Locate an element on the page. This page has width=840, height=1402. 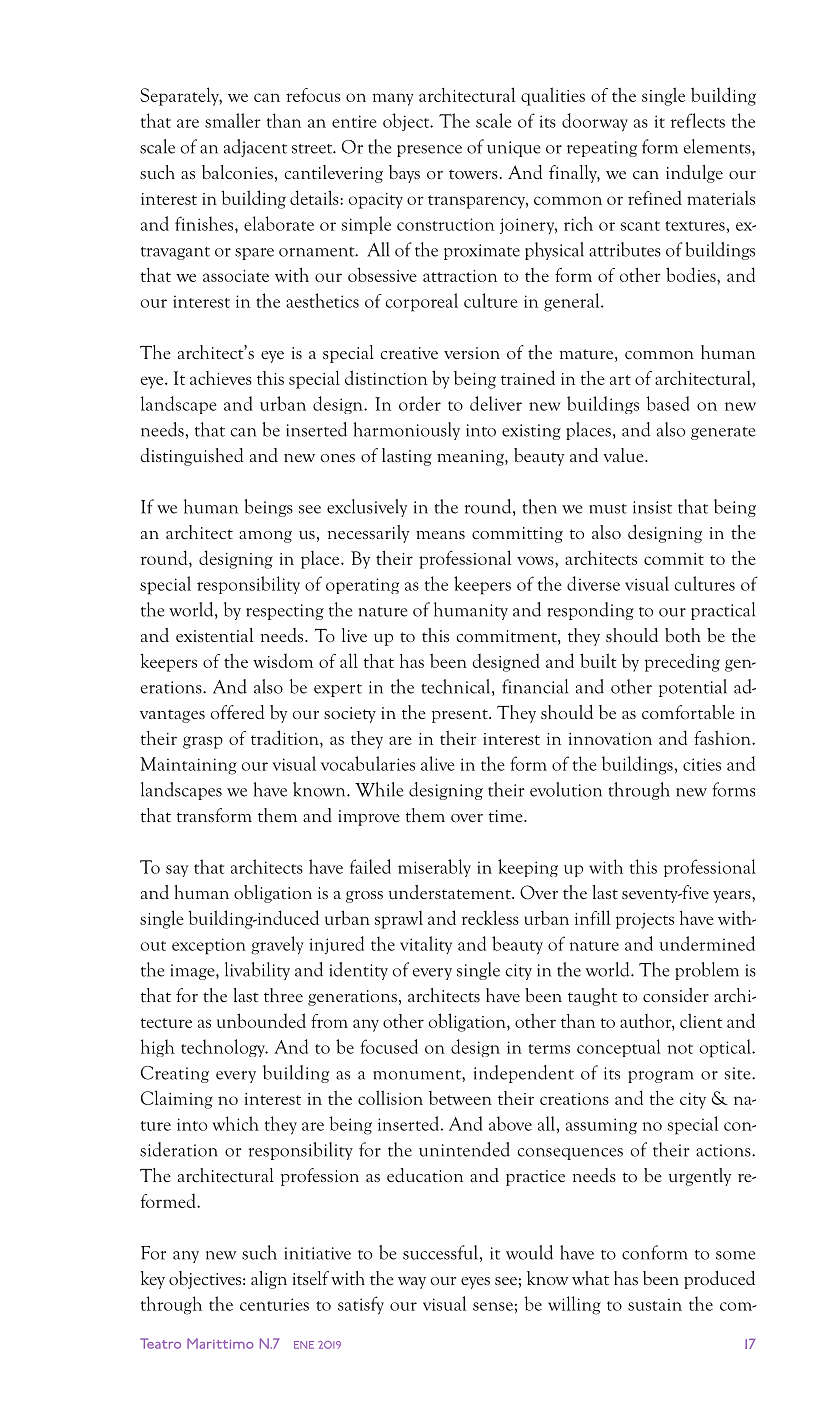
presence is located at coordinates (429, 151).
